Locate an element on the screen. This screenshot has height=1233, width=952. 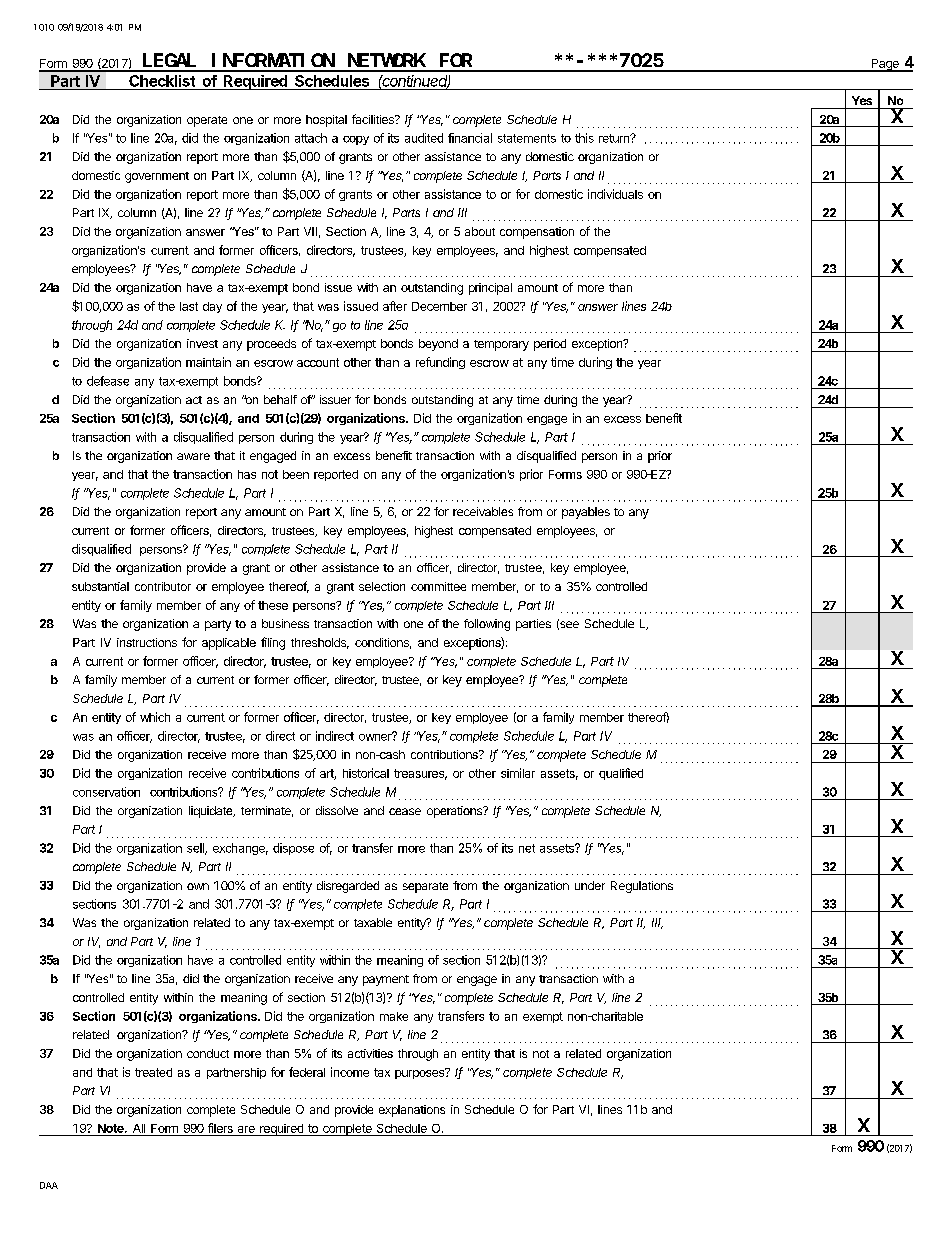
operate is located at coordinates (207, 121).
